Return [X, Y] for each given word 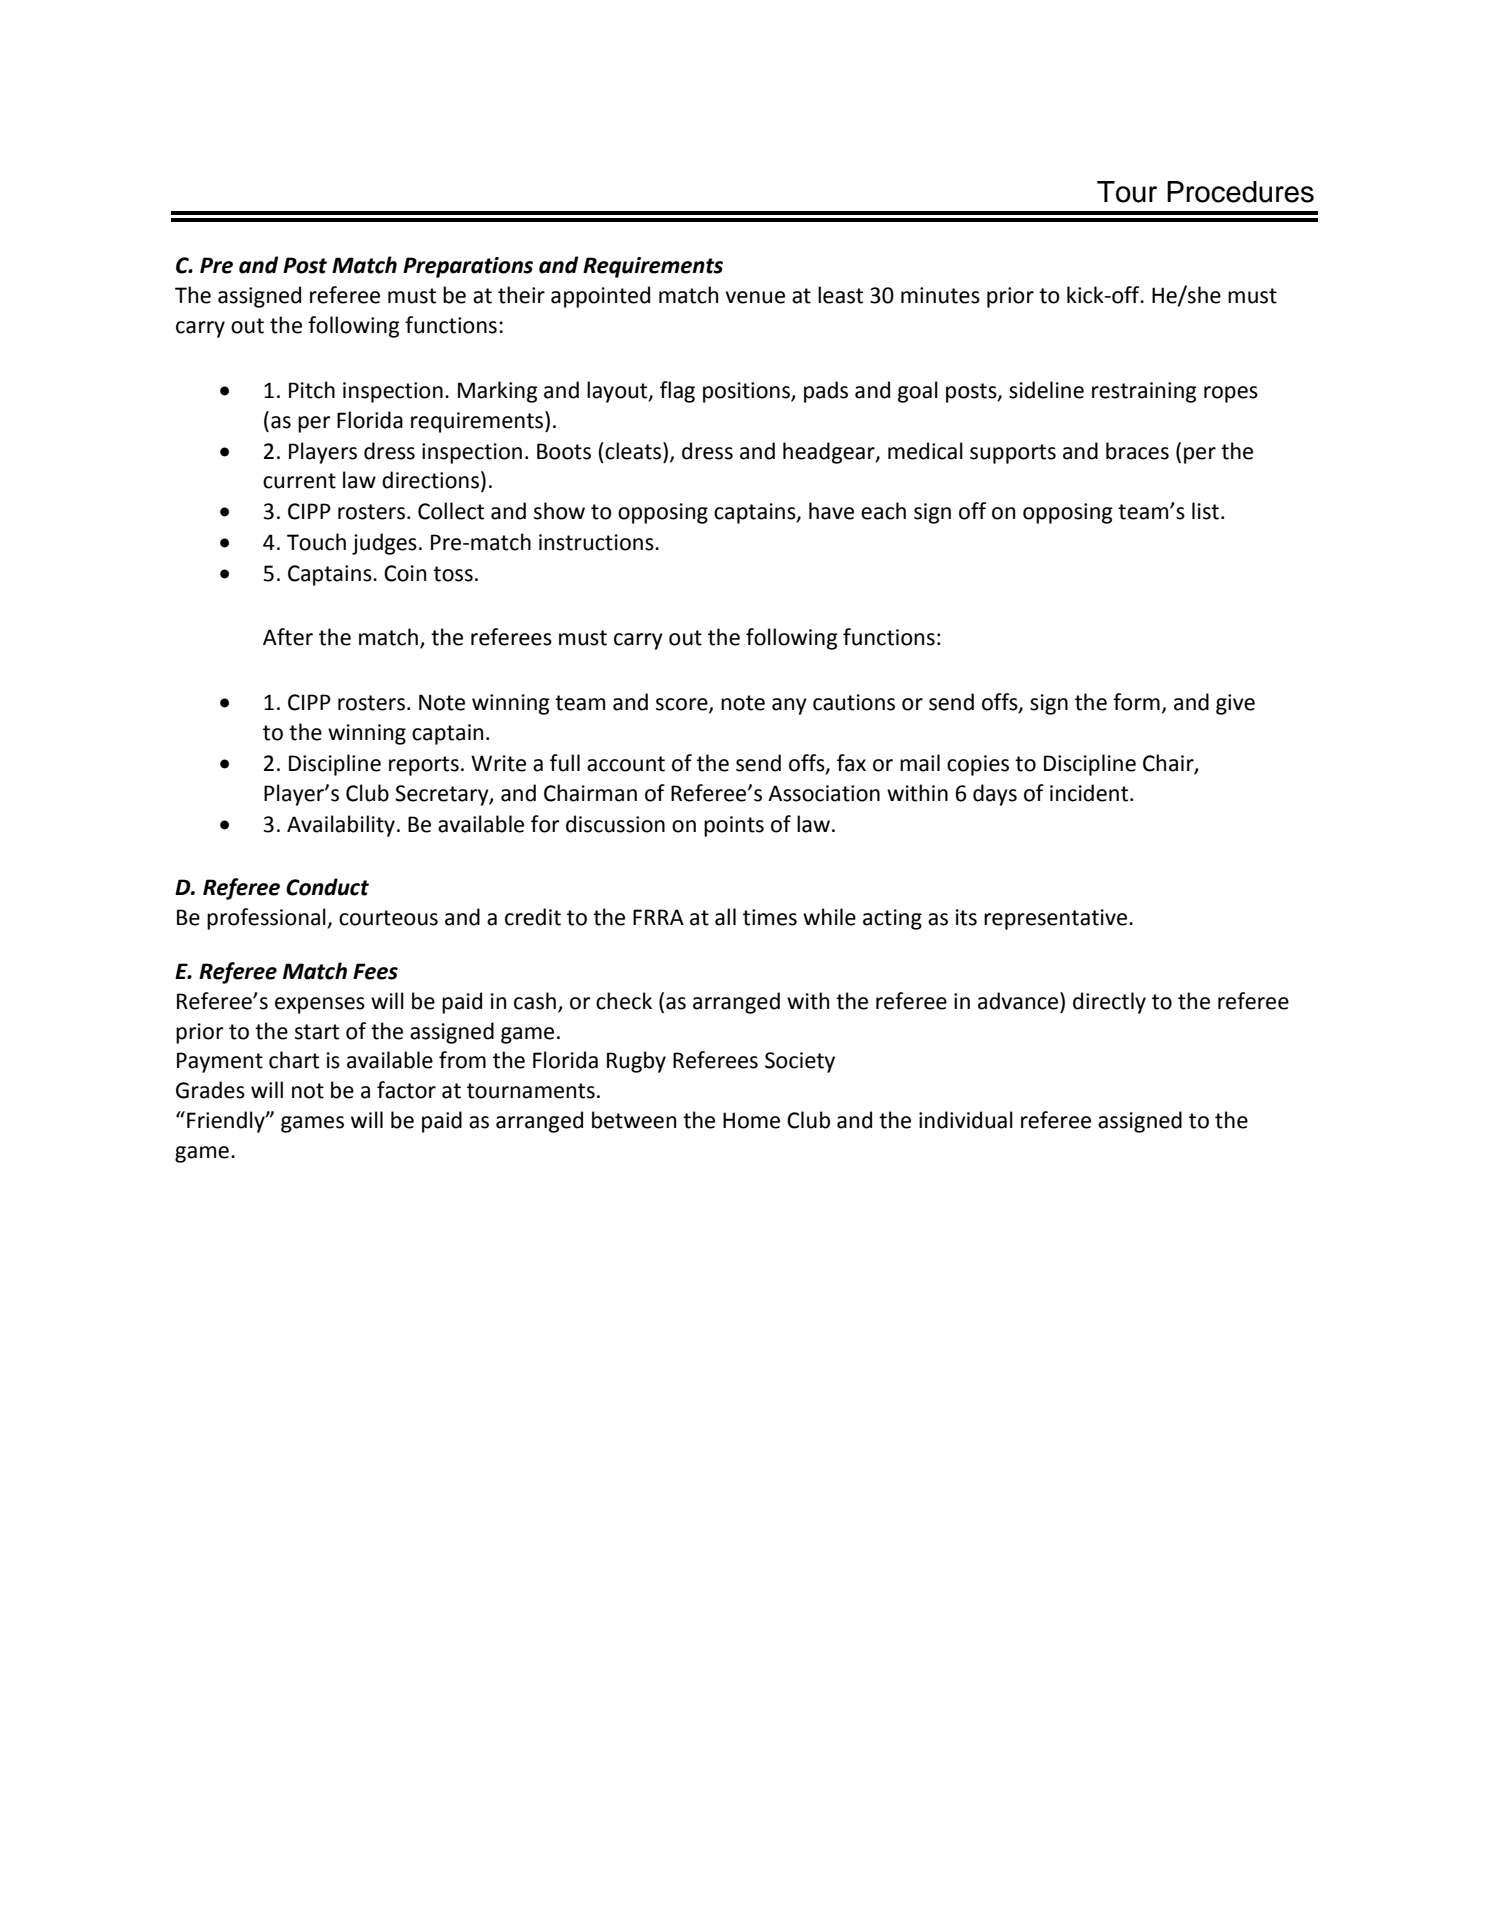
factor [406, 1090]
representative [1055, 919]
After [288, 637]
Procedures [1240, 192]
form [1136, 702]
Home [751, 1120]
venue [755, 297]
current [299, 481]
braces [1137, 451]
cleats [633, 451]
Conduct [327, 887]
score [683, 705]
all [725, 917]
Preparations [468, 267]
